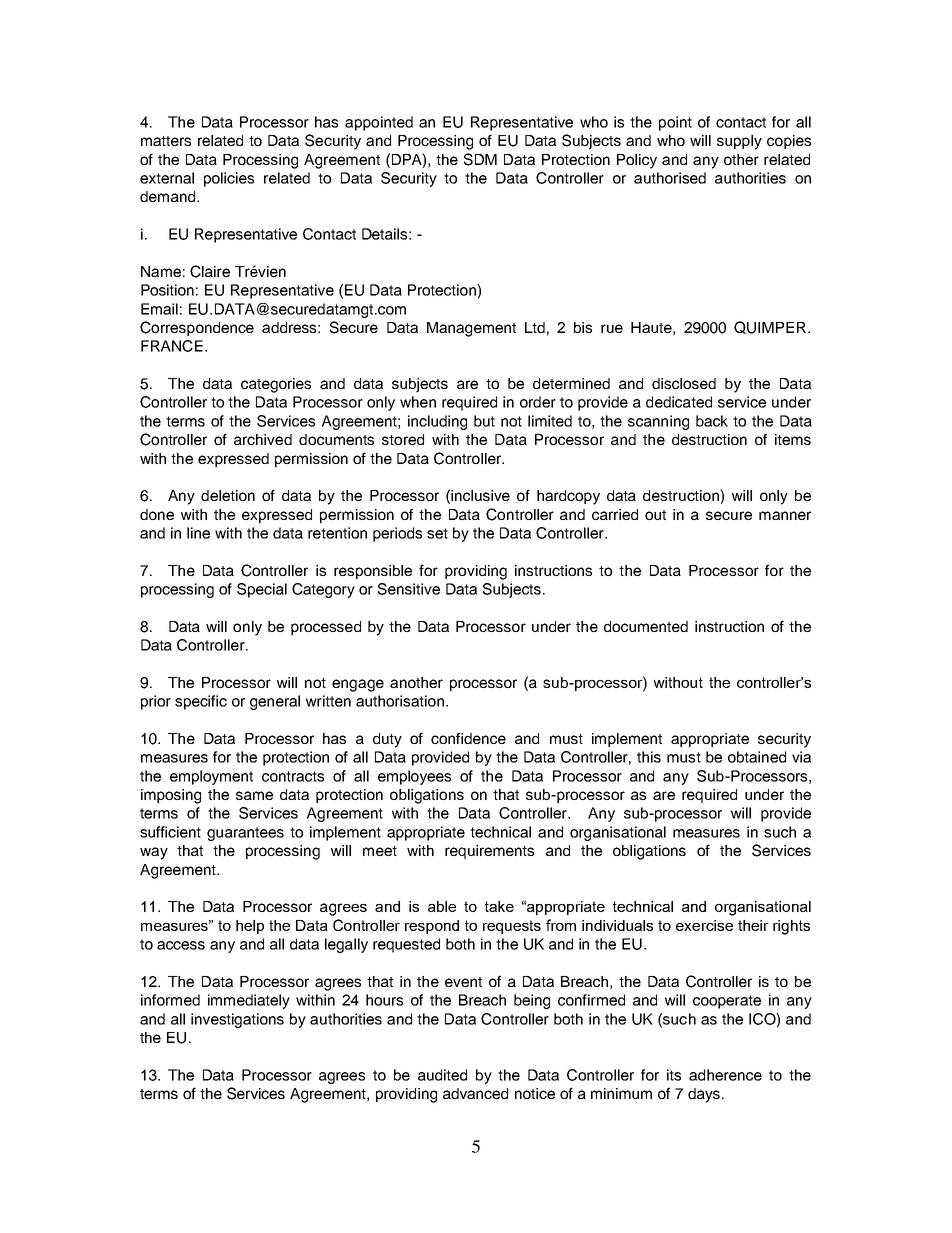 This screenshot has height=1233, width=952. I want to click on supply, so click(739, 142).
